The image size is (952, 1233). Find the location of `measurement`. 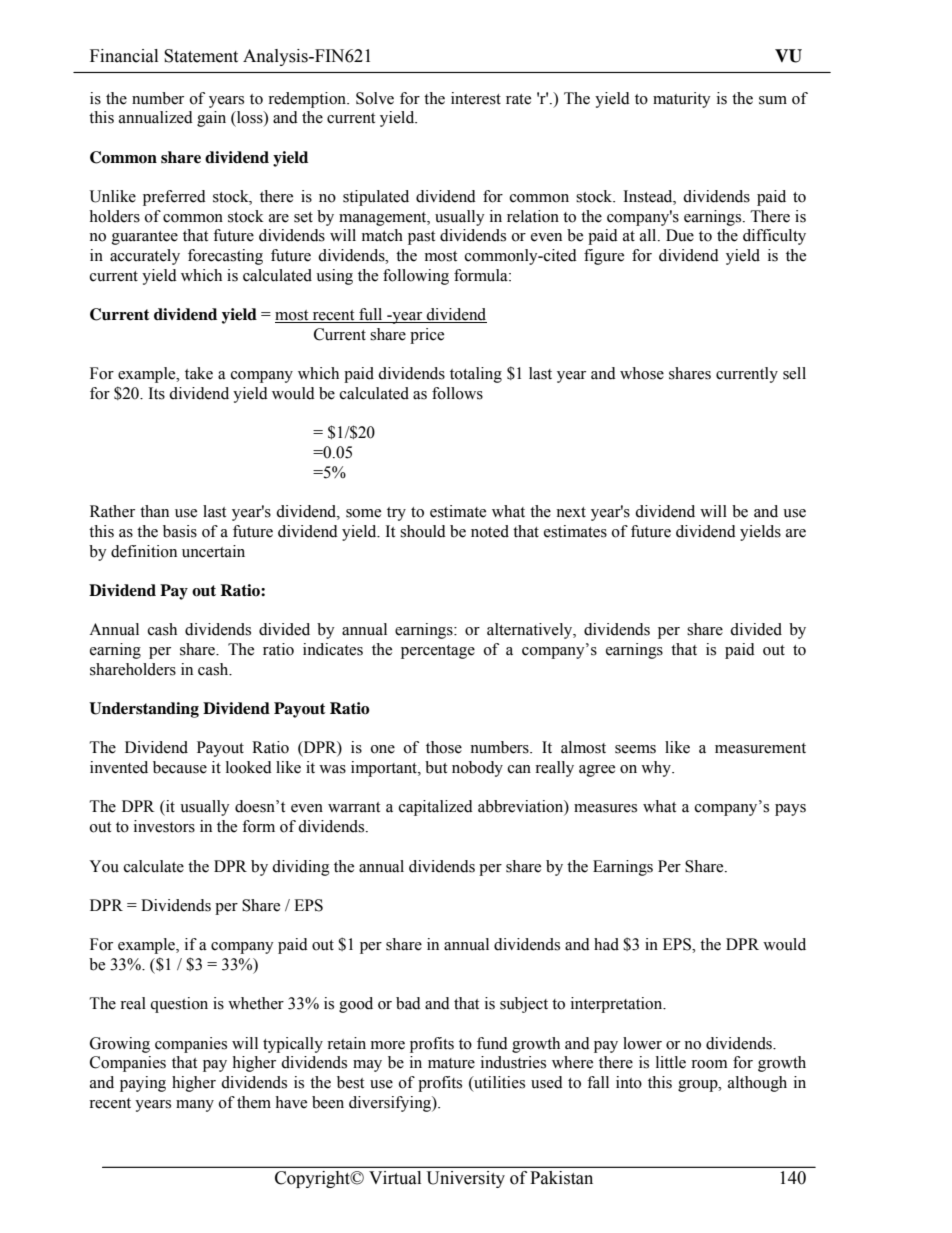

measurement is located at coordinates (760, 748).
